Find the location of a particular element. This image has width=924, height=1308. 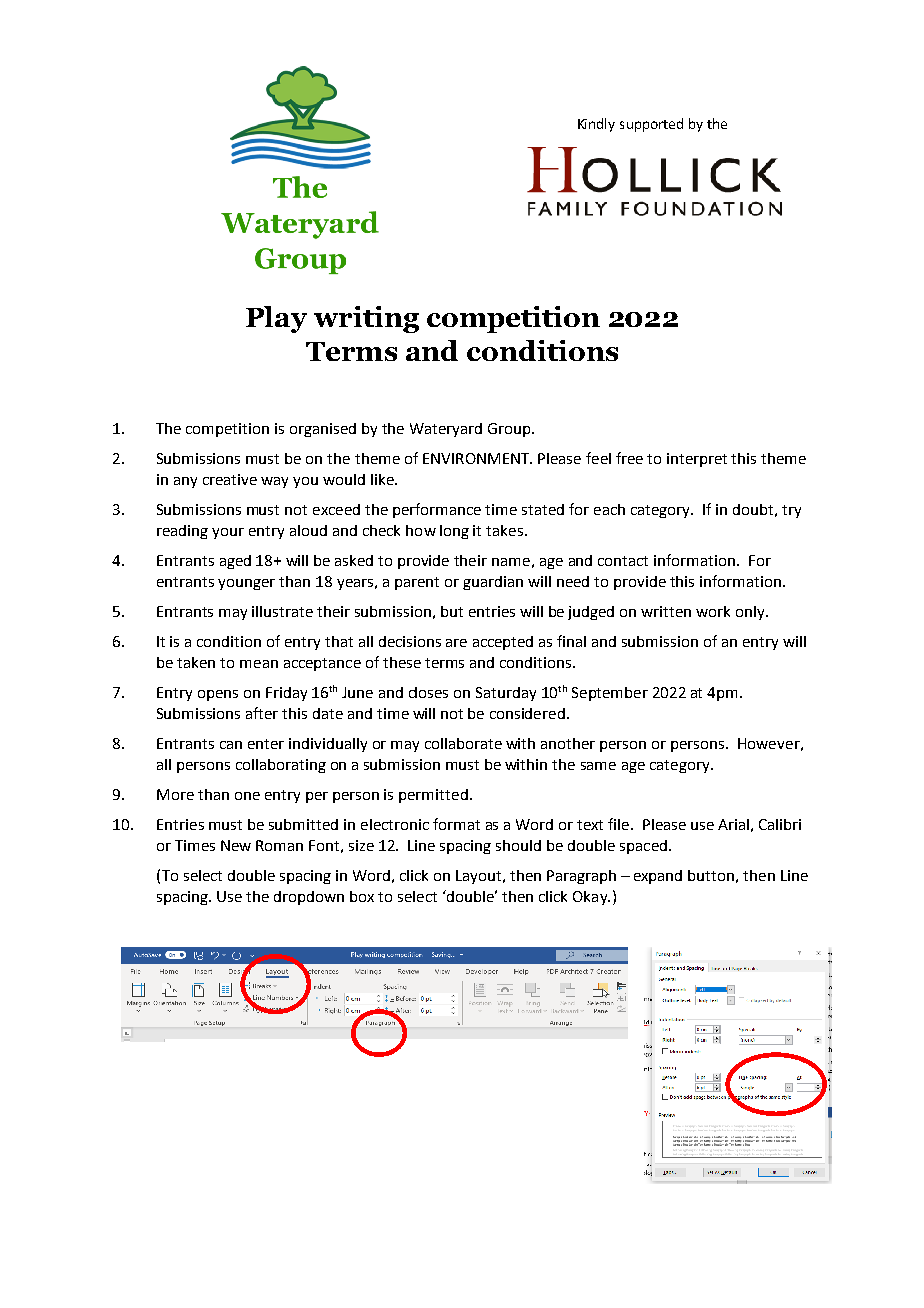

expand is located at coordinates (658, 877).
